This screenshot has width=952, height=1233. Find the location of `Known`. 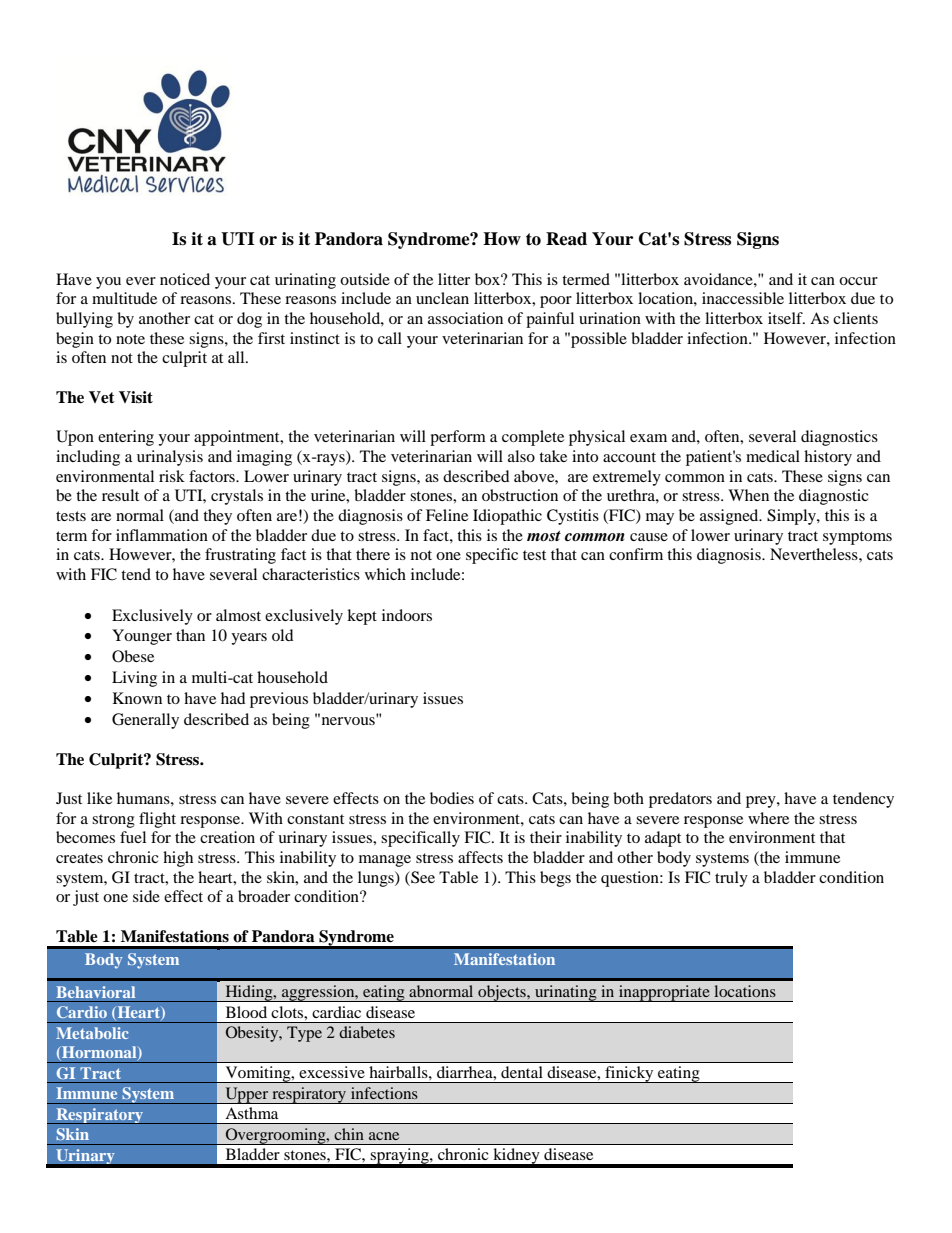

Known is located at coordinates (137, 698).
